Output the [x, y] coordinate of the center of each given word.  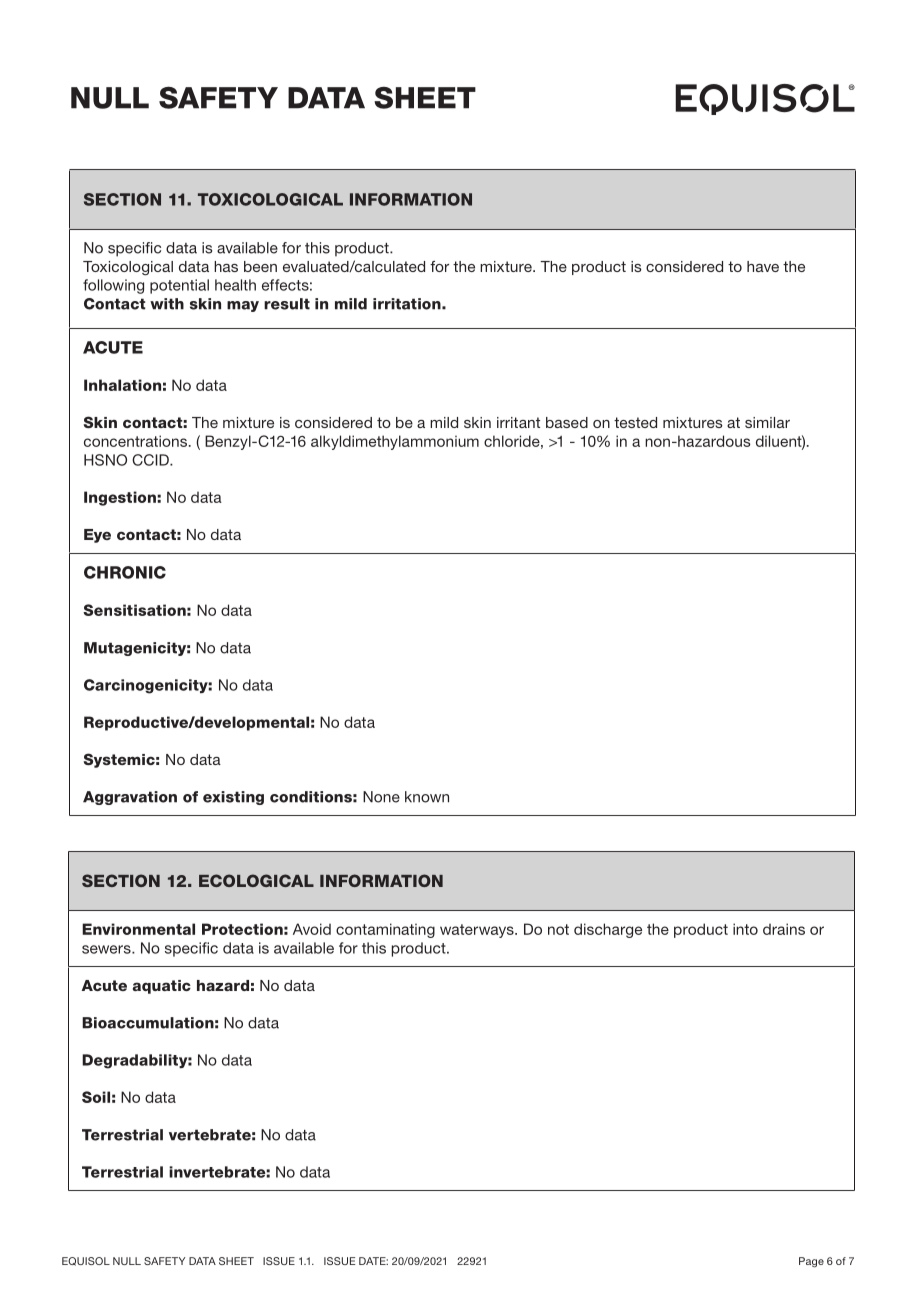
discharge [608, 930]
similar [767, 422]
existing [233, 798]
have [763, 266]
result [287, 304]
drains [784, 929]
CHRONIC [125, 572]
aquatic [162, 987]
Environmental [138, 929]
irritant [518, 422]
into [745, 929]
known [427, 797]
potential [179, 286]
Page [811, 1262]
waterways [478, 931]
